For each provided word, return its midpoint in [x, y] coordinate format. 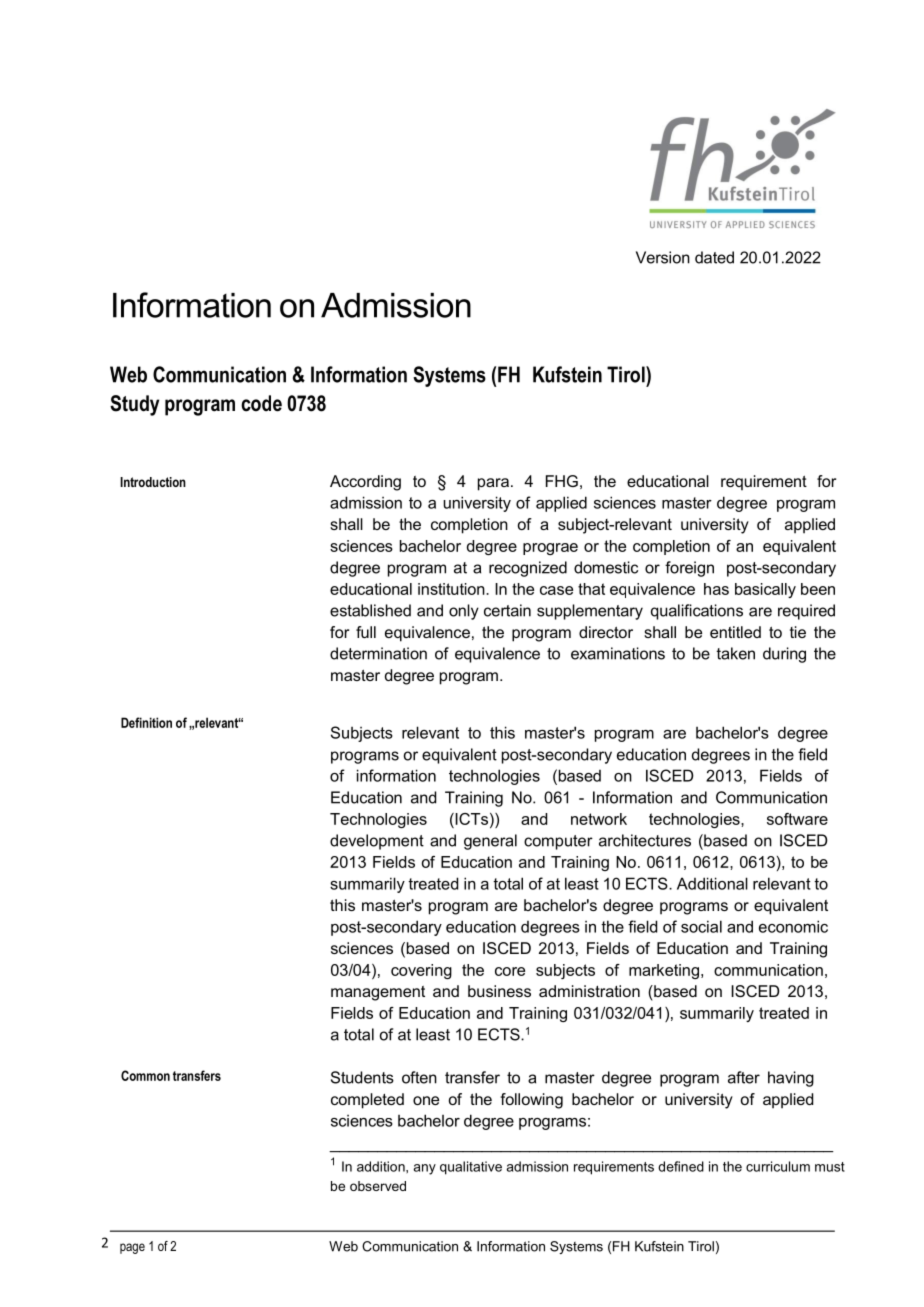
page [132, 1248]
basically [765, 590]
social [701, 926]
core [510, 971]
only [464, 612]
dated [714, 257]
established [370, 610]
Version [663, 257]
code [261, 403]
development [377, 842]
